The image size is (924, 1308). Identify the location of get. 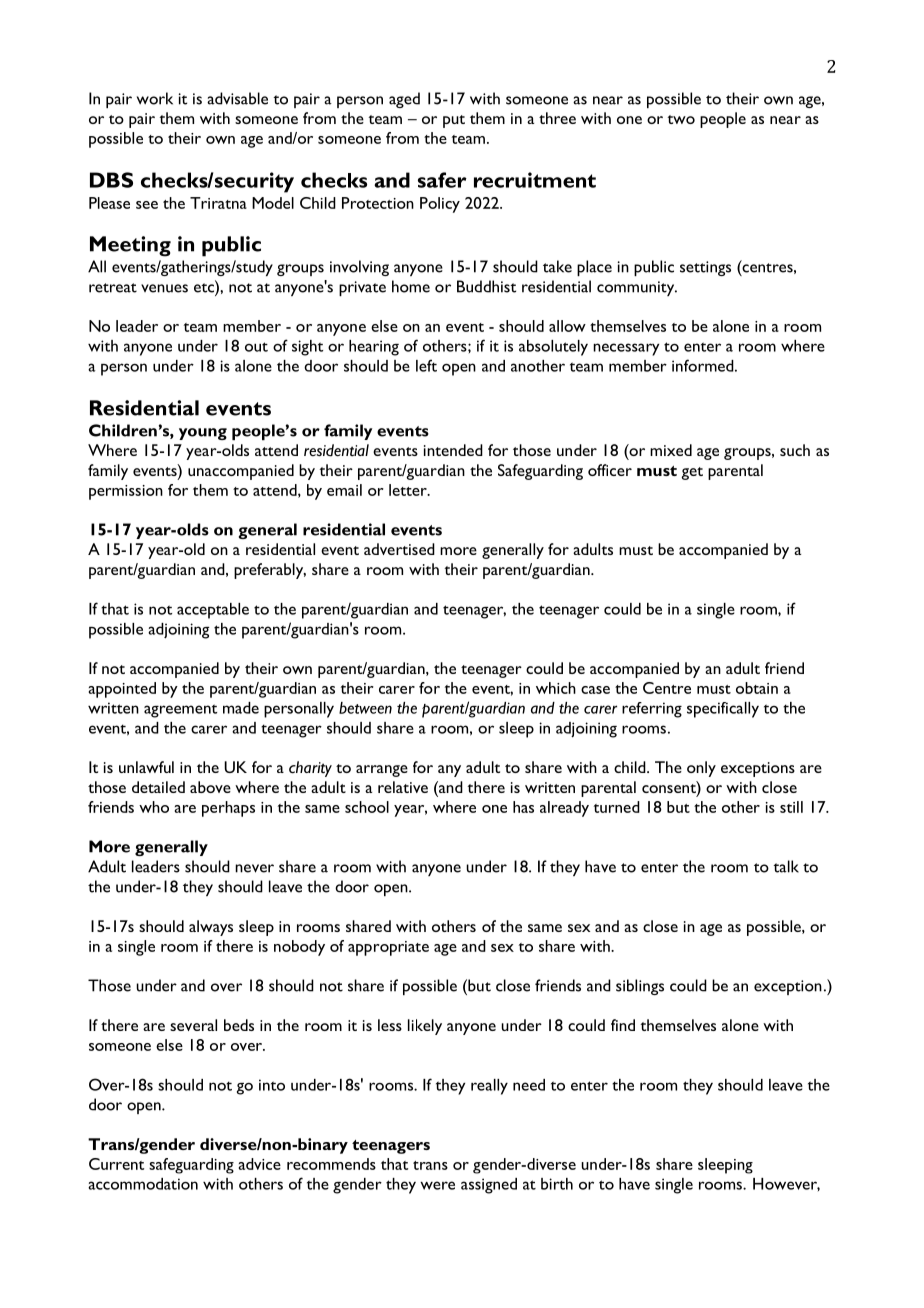
(692, 473).
